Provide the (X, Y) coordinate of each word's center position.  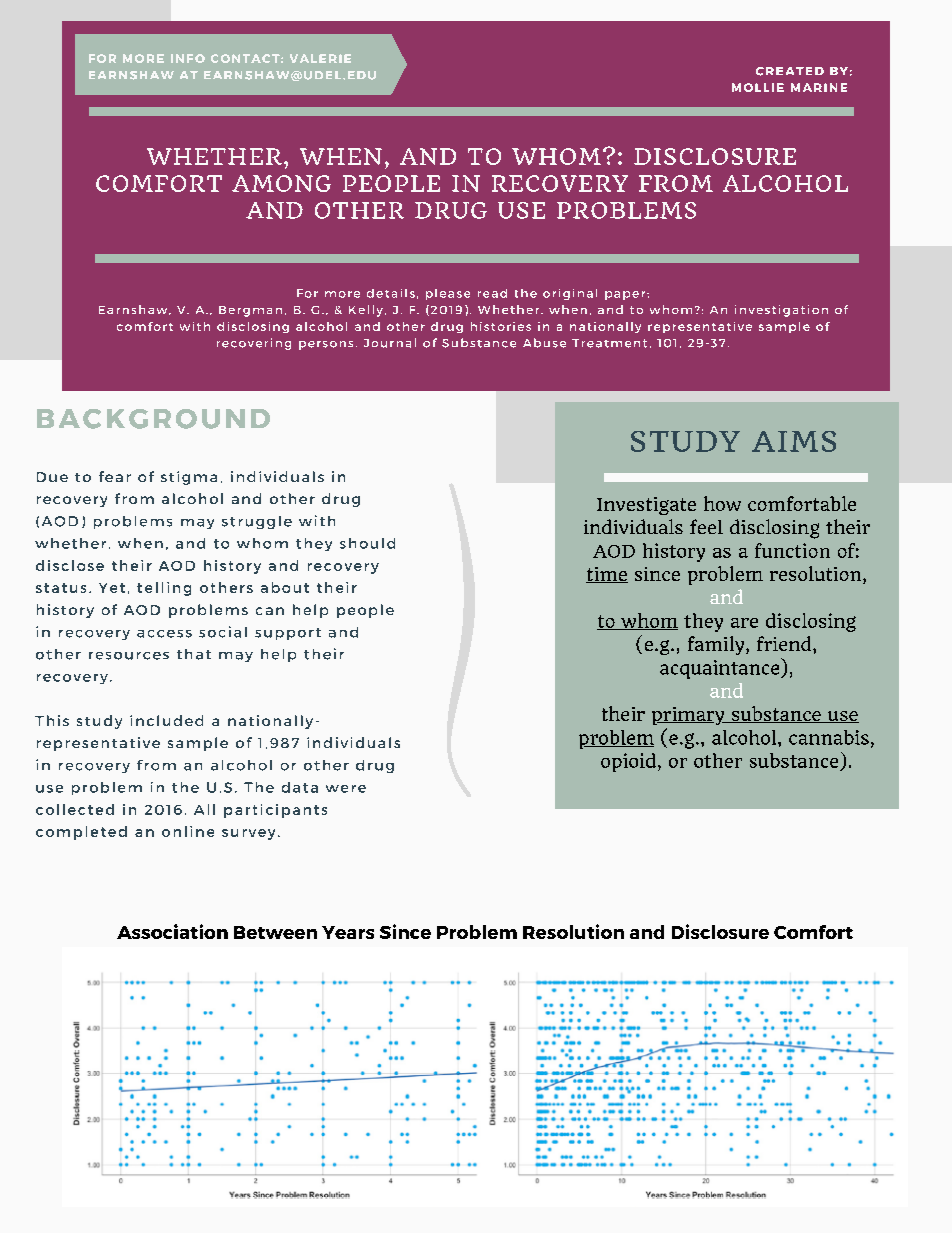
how (722, 503)
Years (348, 932)
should (367, 543)
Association (172, 931)
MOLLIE (758, 87)
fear (115, 476)
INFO (188, 58)
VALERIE (320, 58)
